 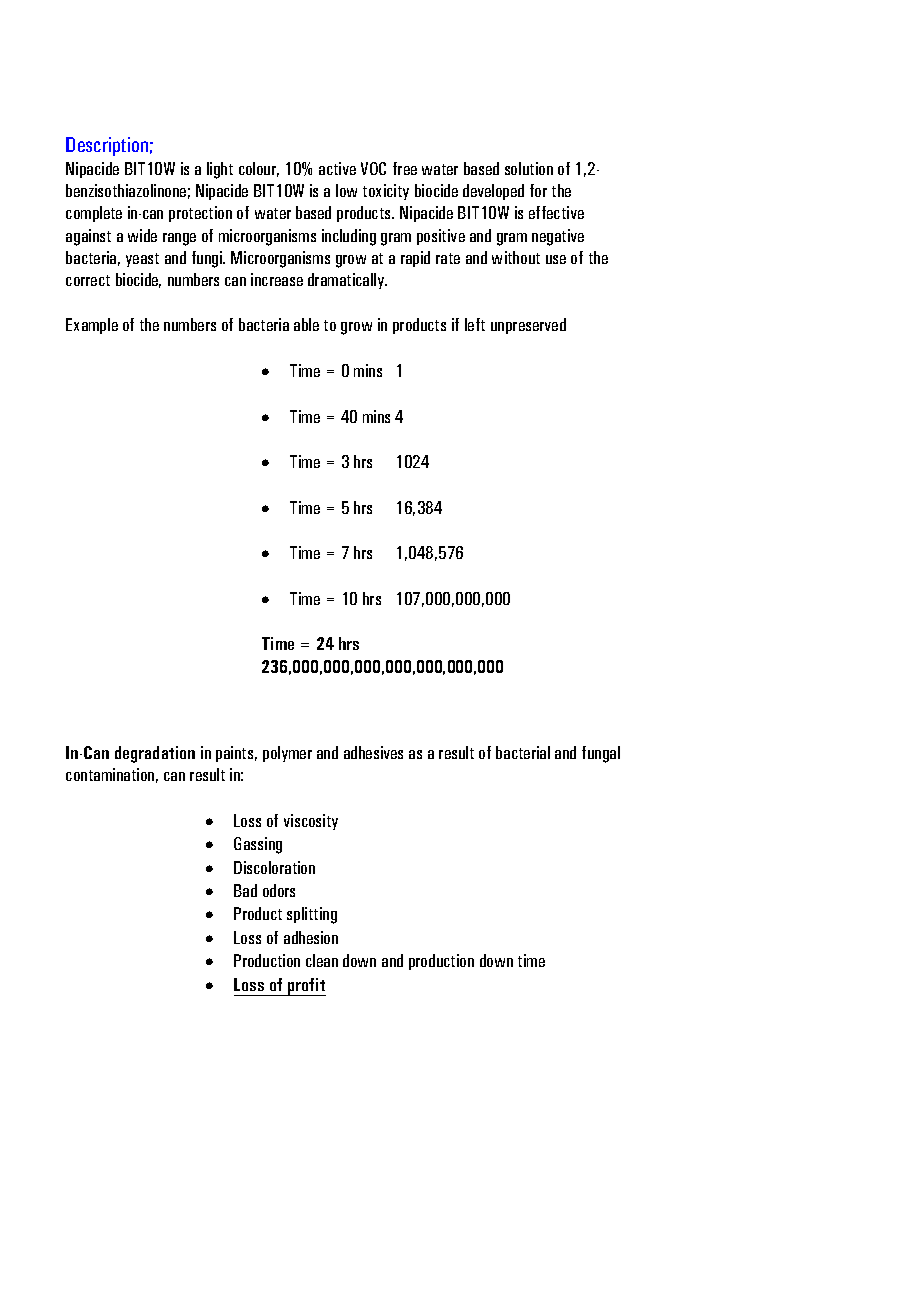 I want to click on left, so click(x=475, y=324).
